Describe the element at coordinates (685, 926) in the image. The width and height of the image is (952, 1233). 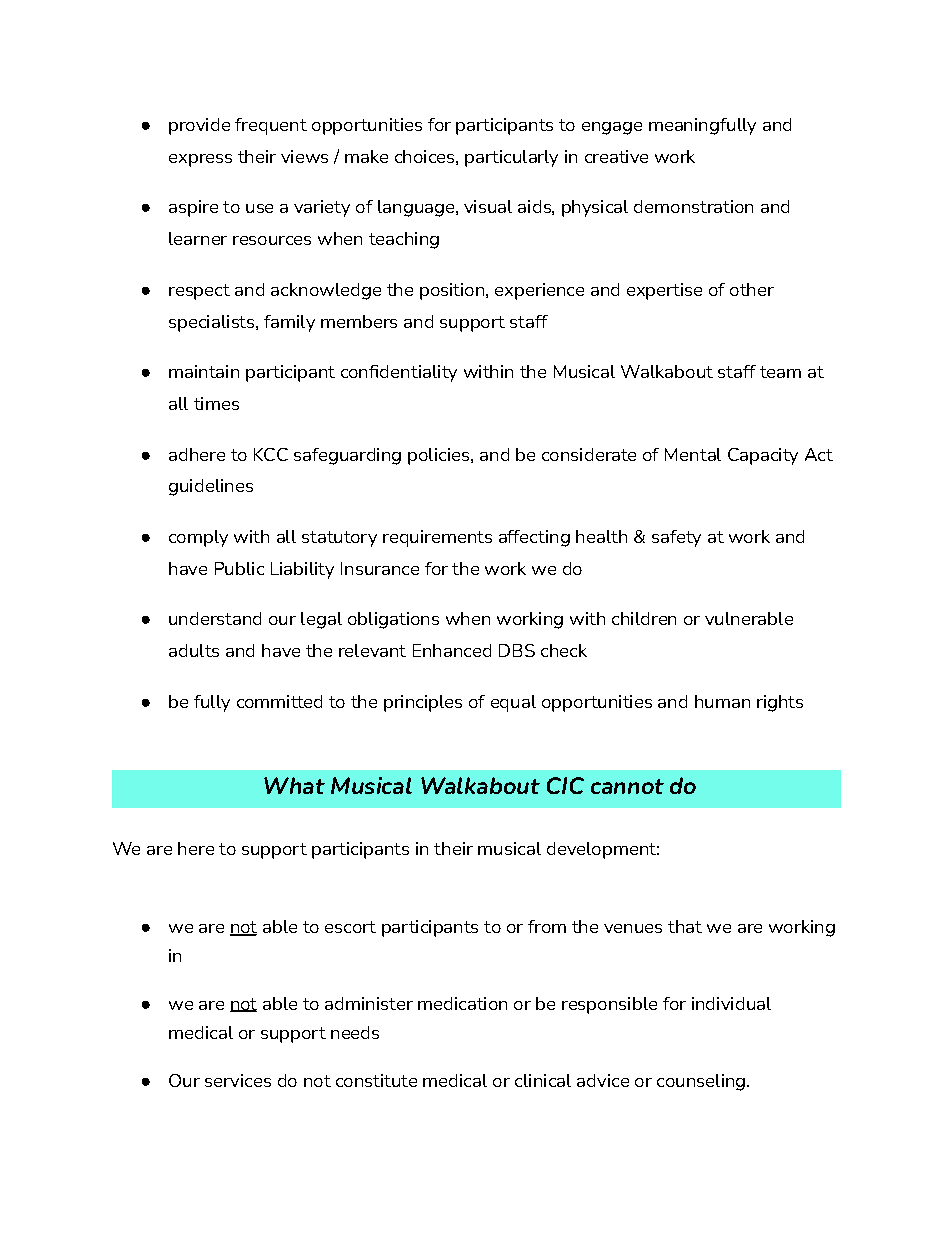
I see `that` at that location.
